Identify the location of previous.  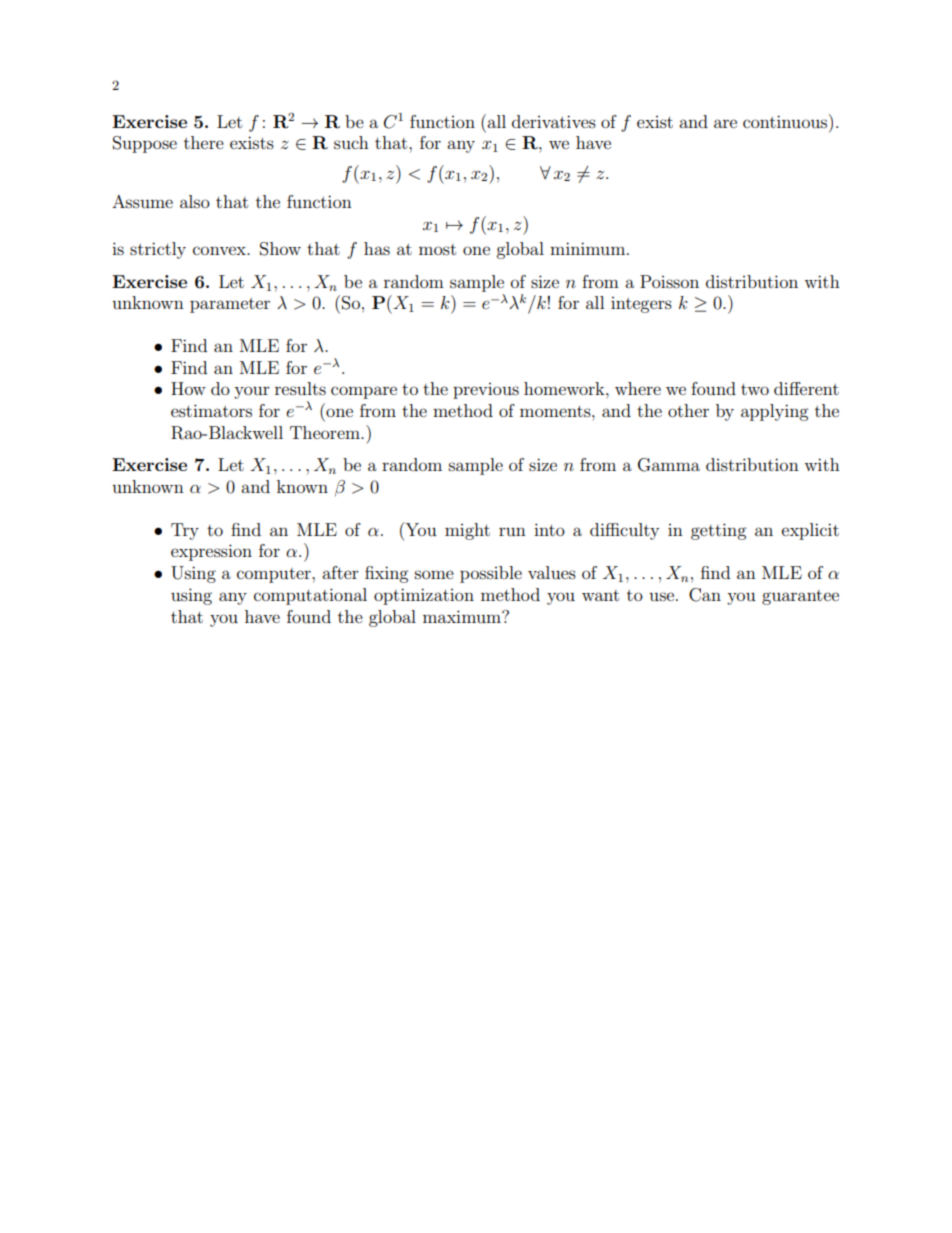
(486, 391).
